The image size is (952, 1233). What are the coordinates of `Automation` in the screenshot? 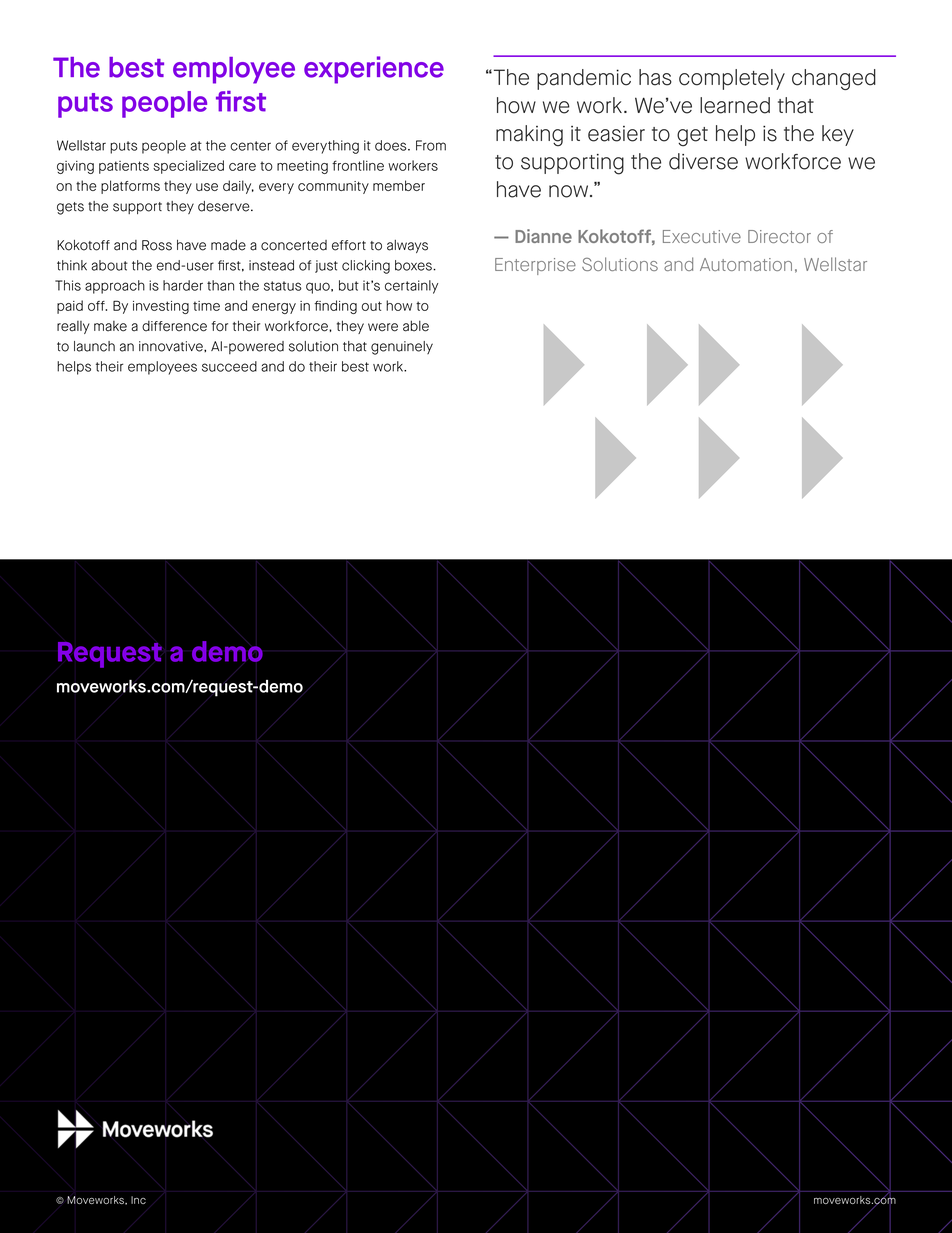 It's located at (746, 264).
